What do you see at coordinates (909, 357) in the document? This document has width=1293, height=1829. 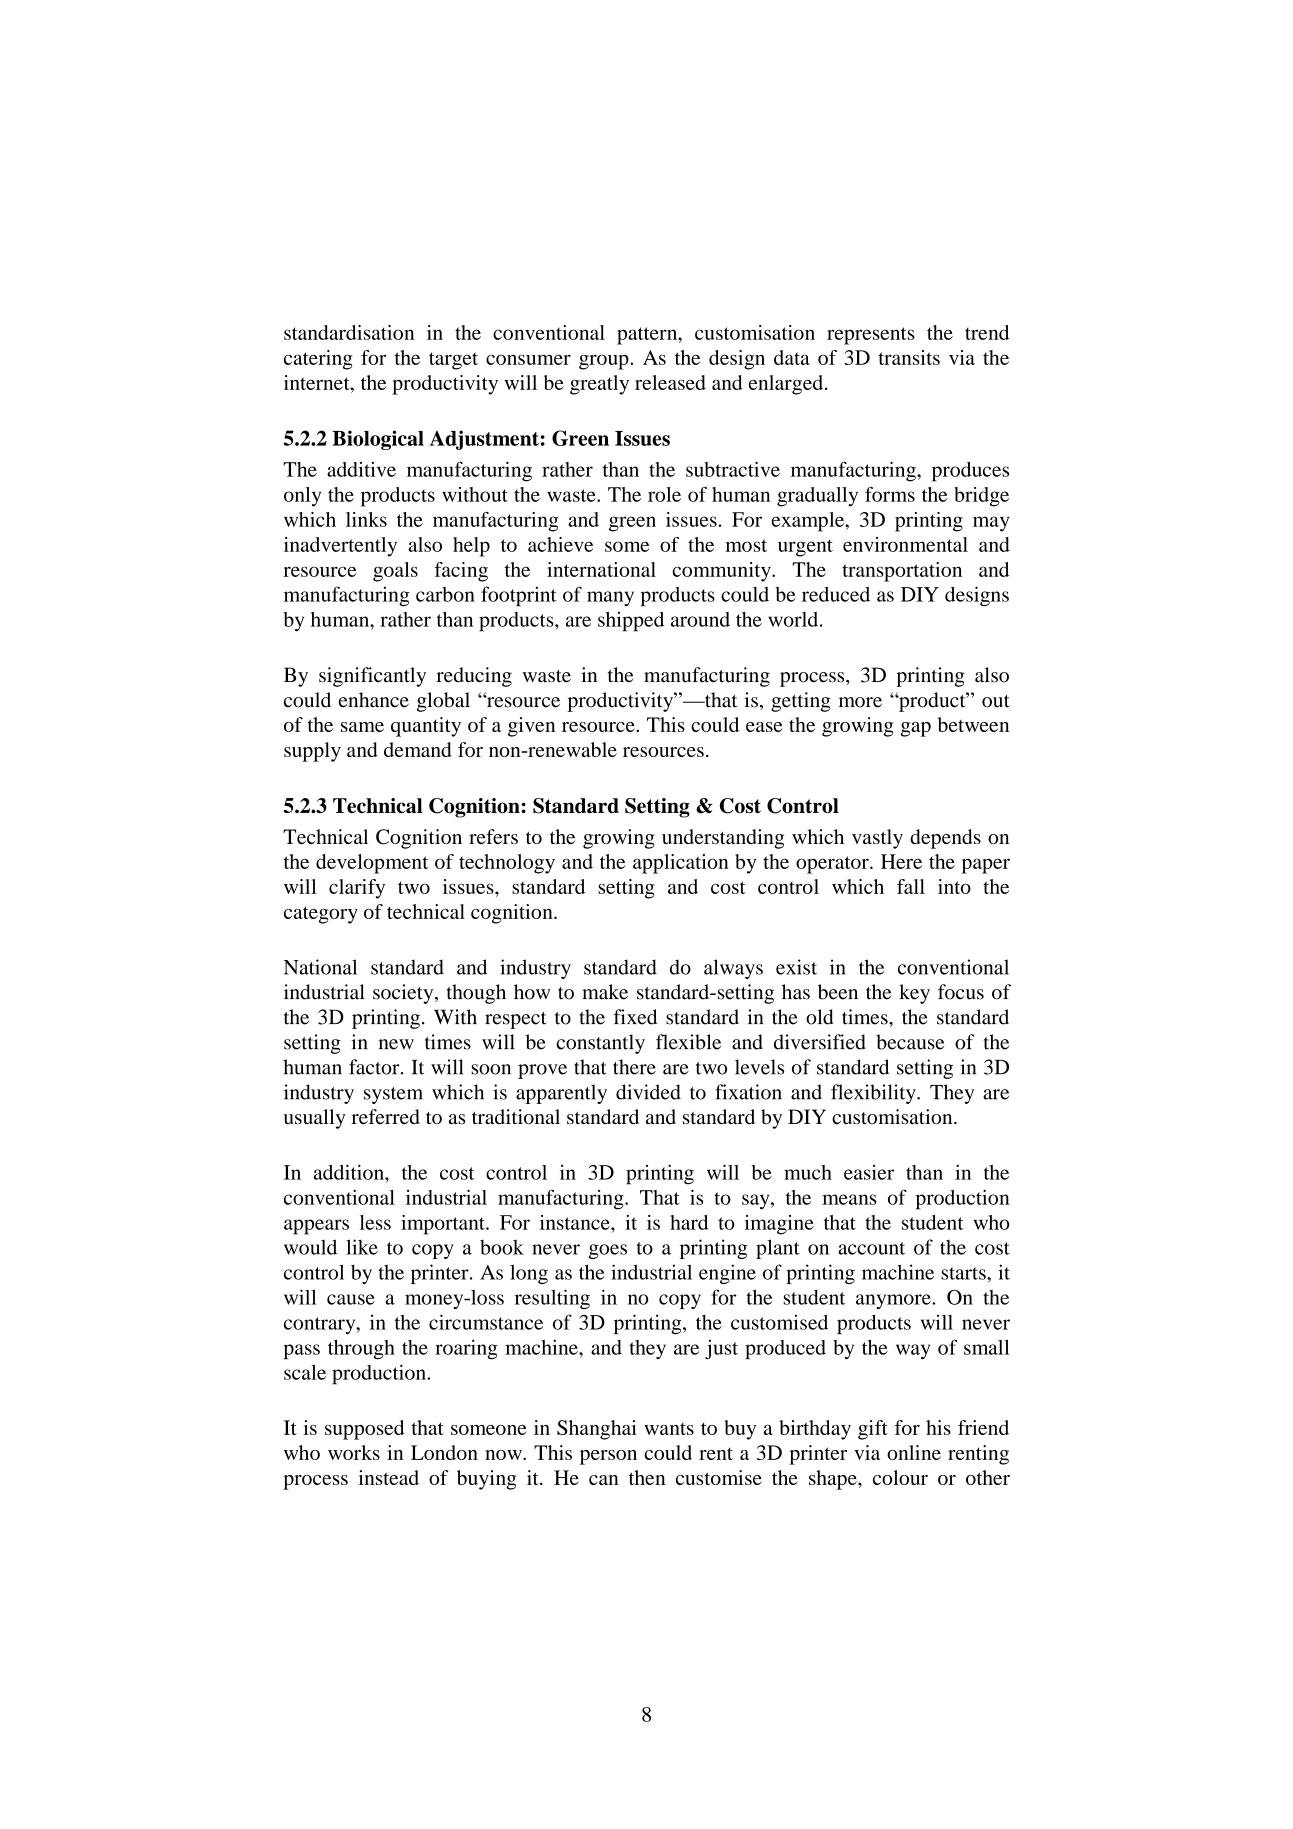 I see `transits` at bounding box center [909, 357].
